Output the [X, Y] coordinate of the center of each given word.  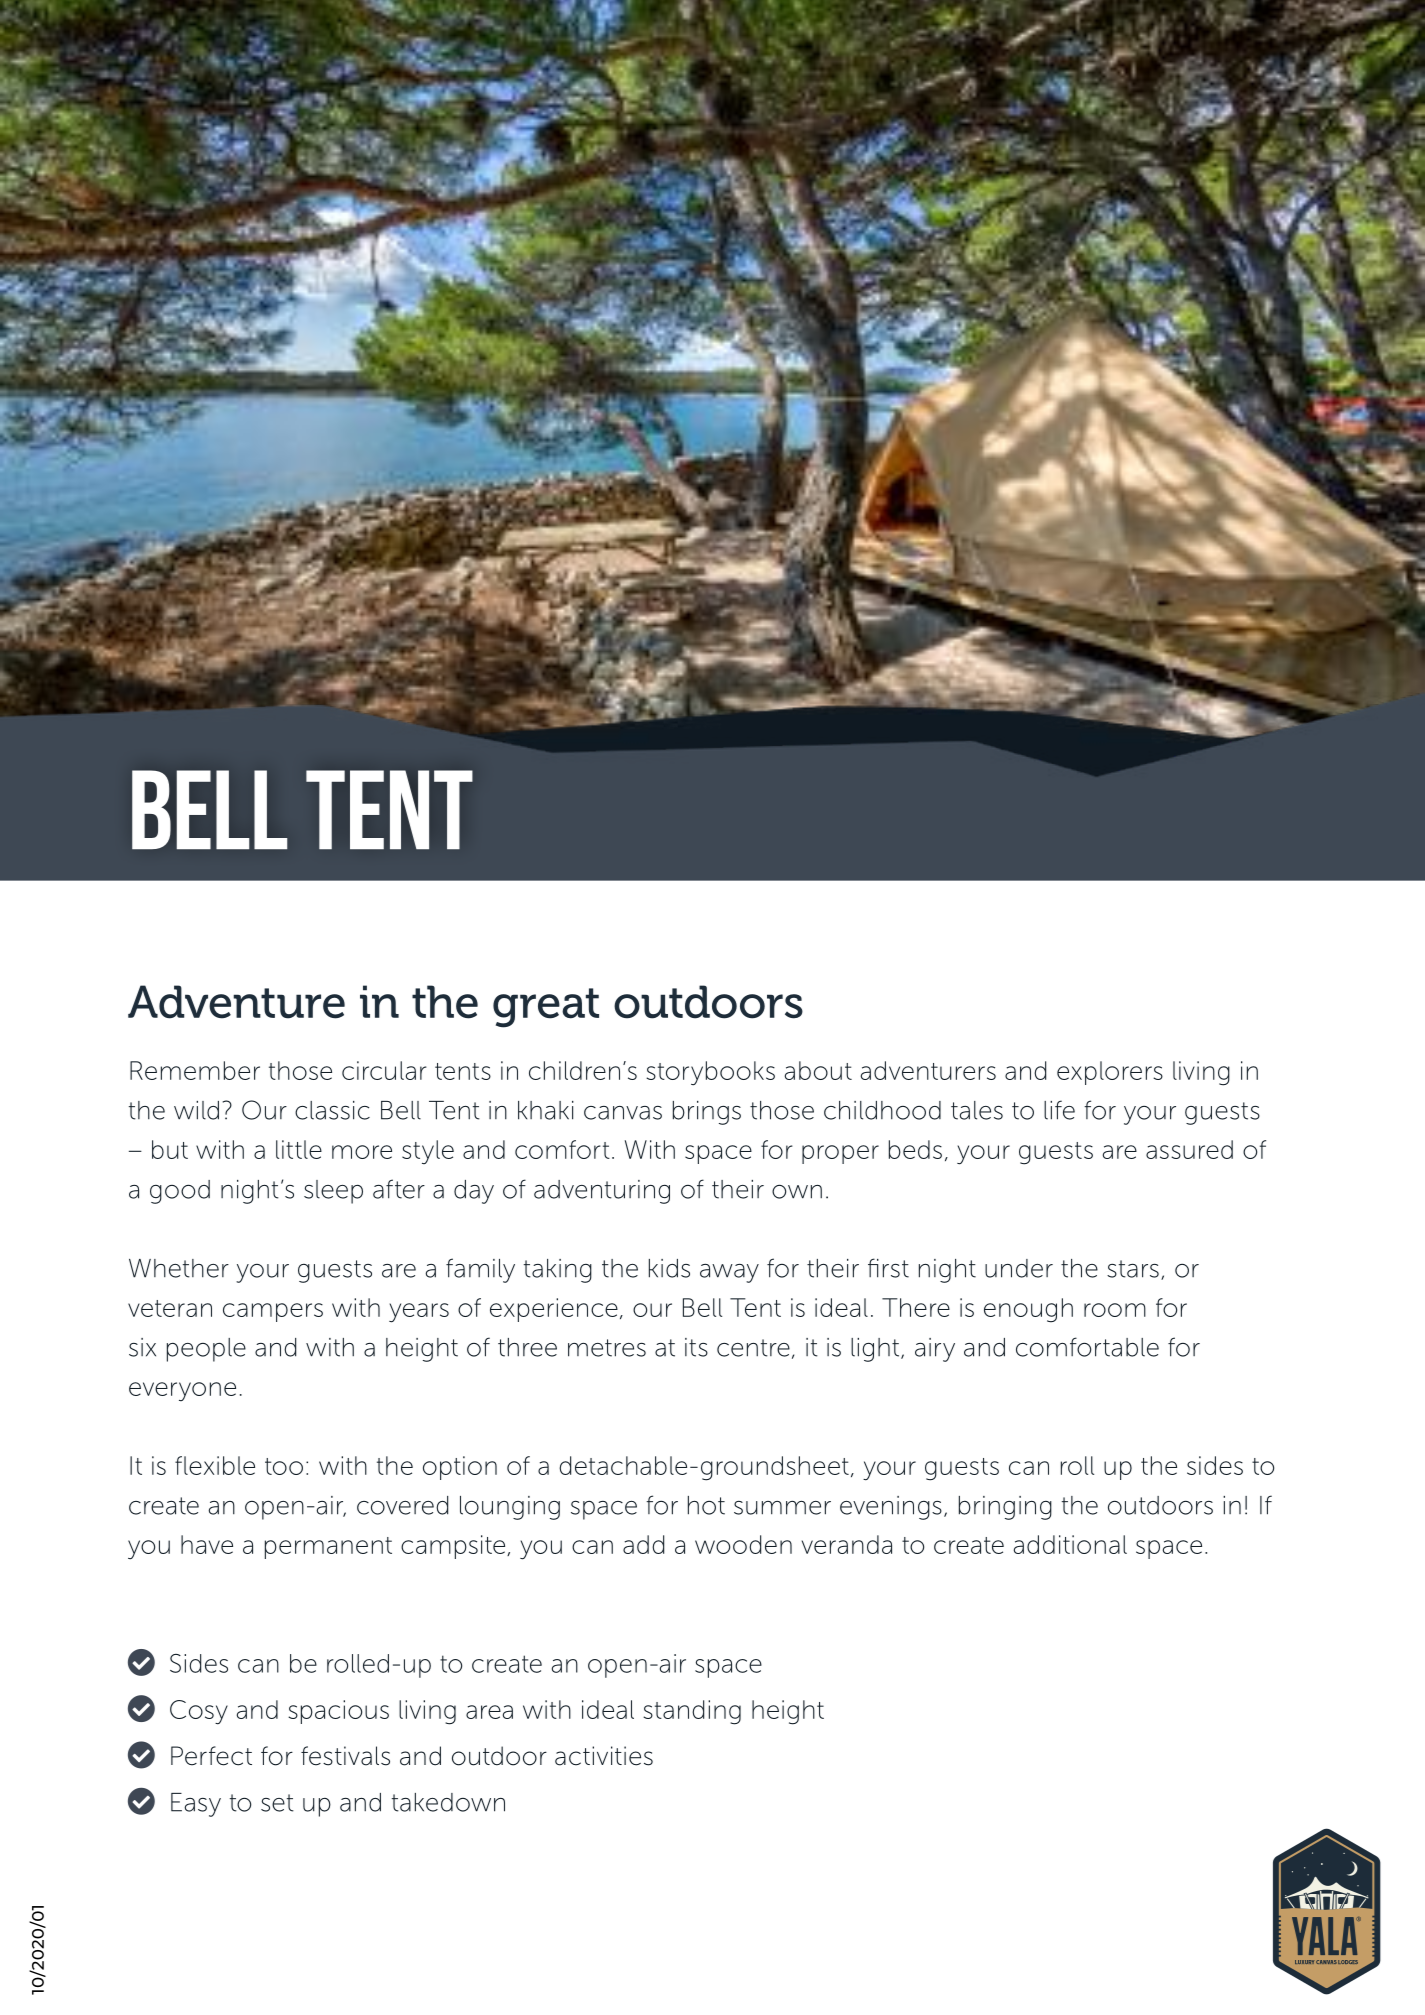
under [1019, 1268]
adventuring [602, 1192]
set [277, 1803]
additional [1070, 1544]
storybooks [710, 1073]
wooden [743, 1544]
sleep [333, 1192]
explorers [1110, 1073]
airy [935, 1350]
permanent [328, 1548]
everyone [182, 1391]
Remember [195, 1070]
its [696, 1347]
